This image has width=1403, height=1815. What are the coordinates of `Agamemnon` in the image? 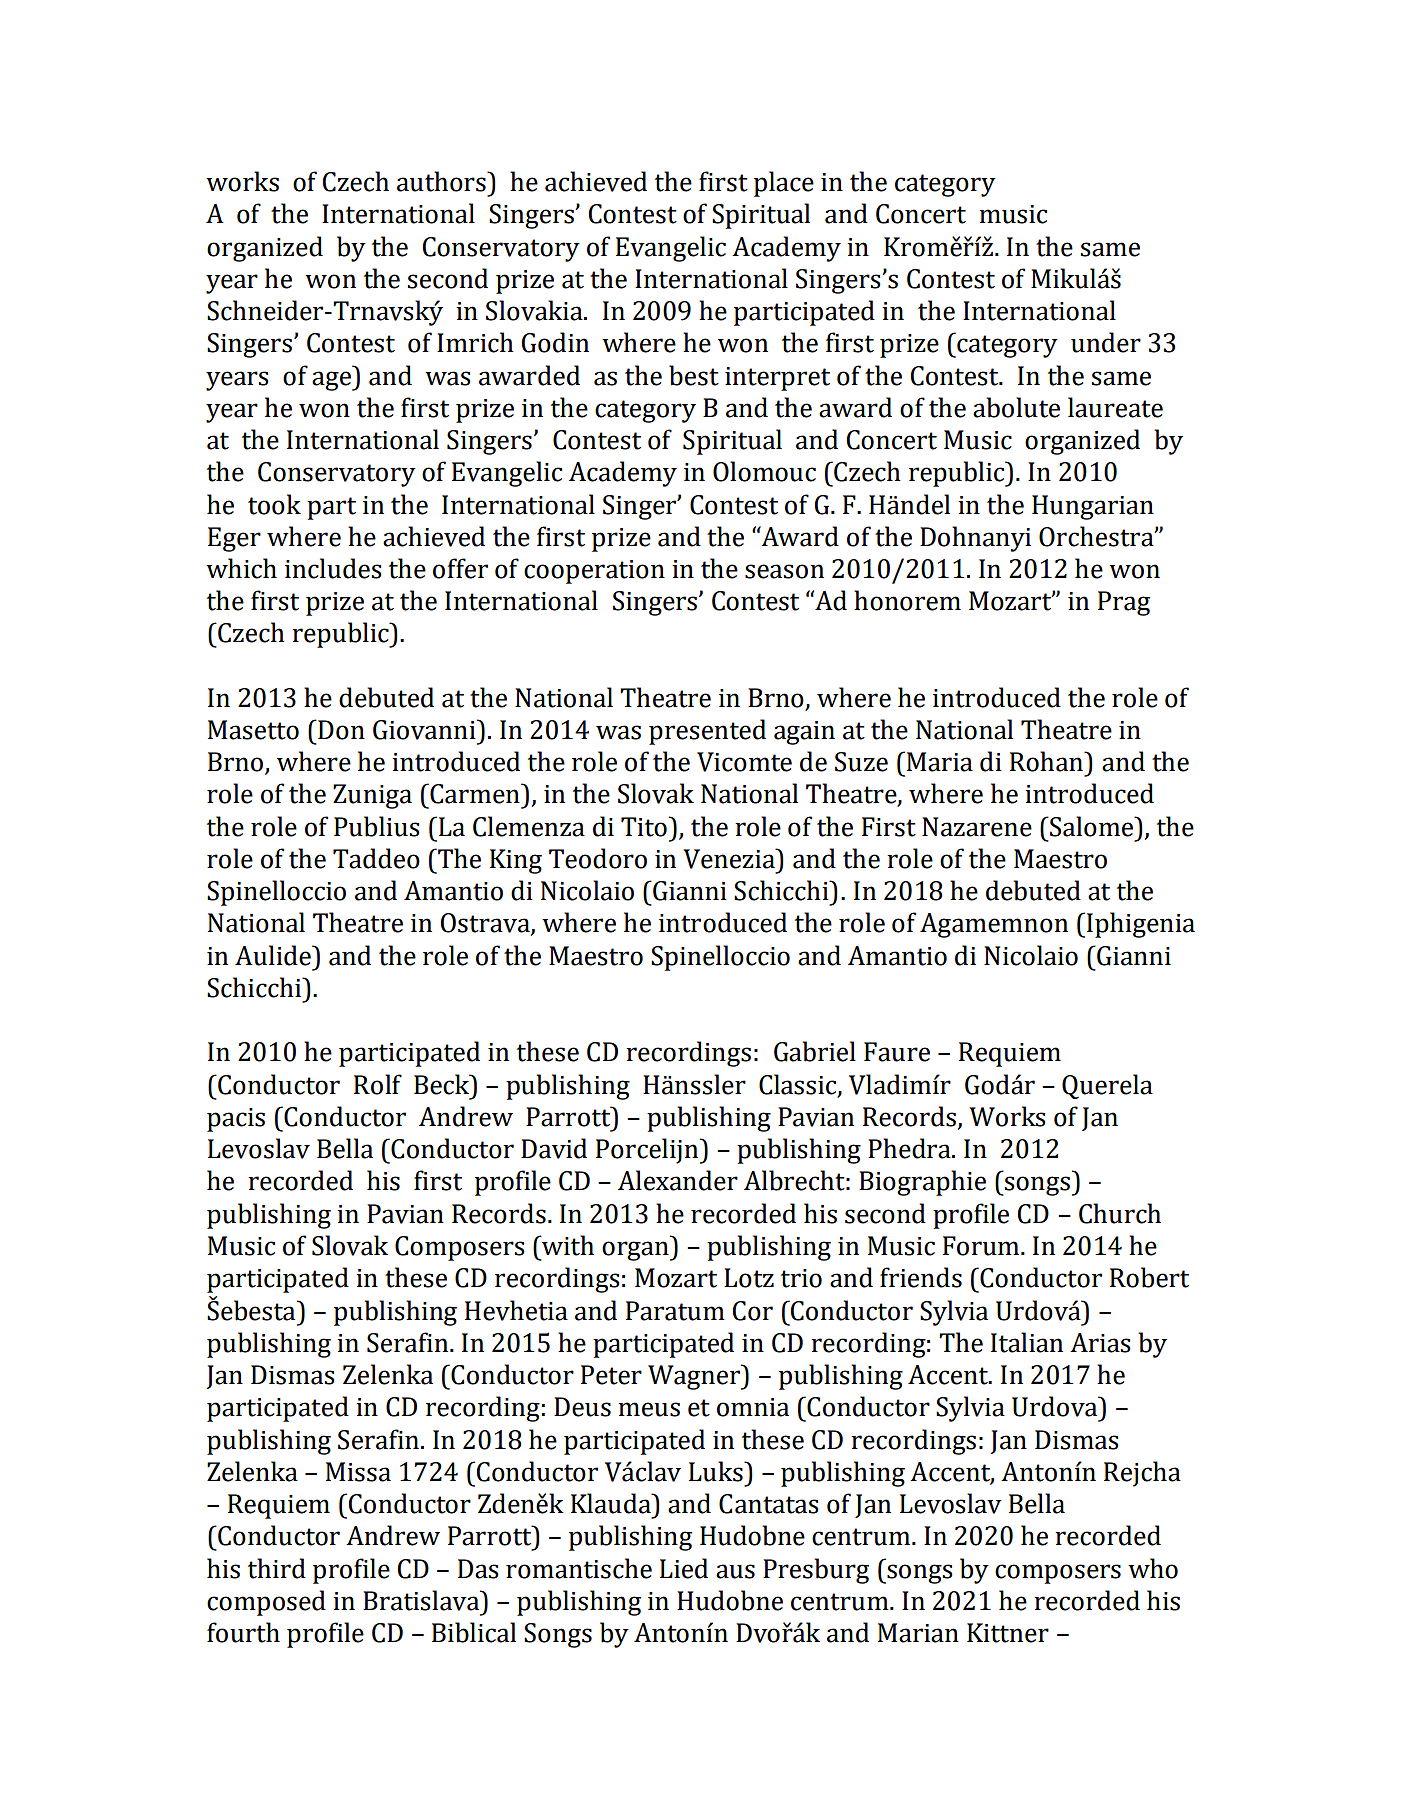 It's located at (994, 925).
